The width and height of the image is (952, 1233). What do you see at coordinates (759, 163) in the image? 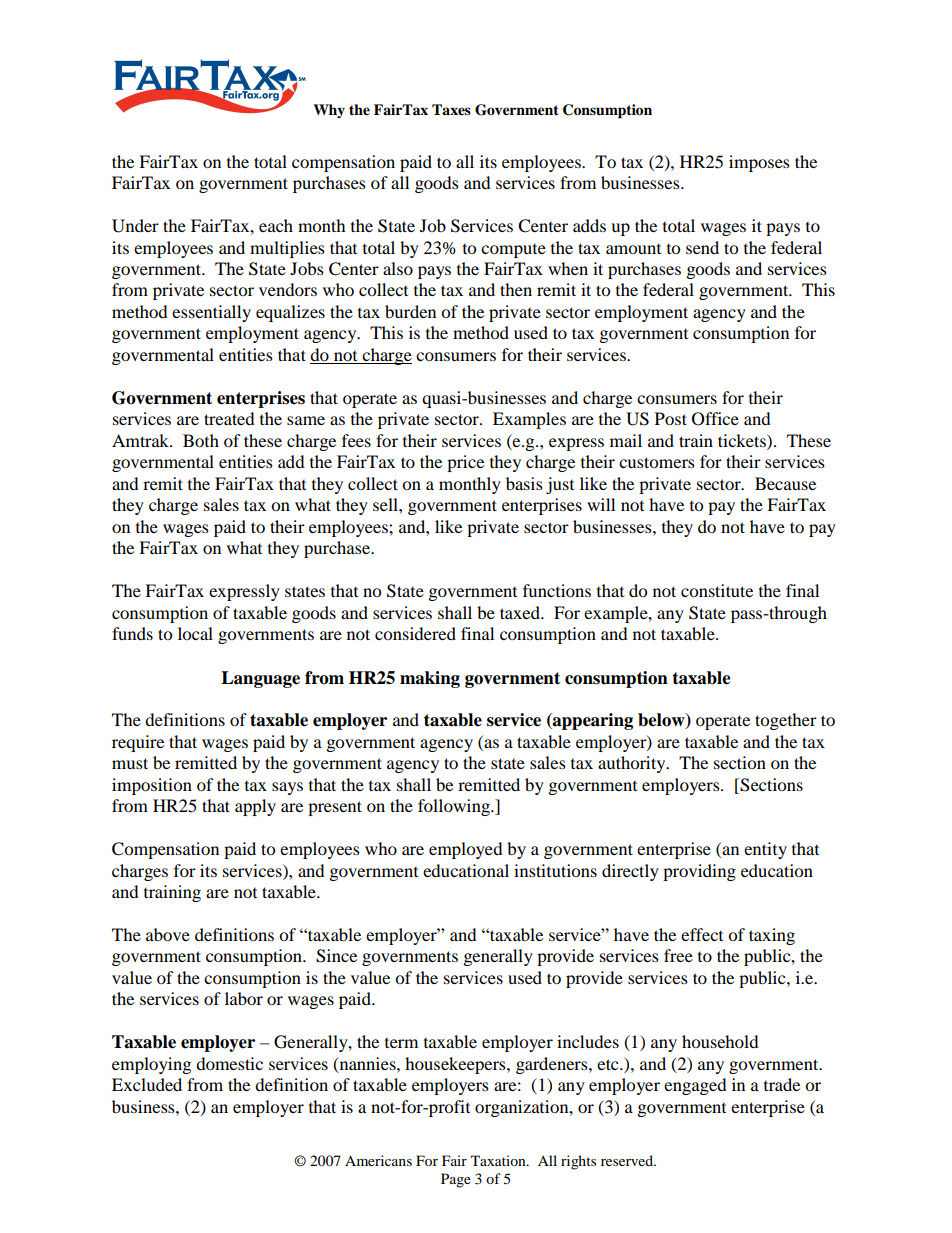
I see `imposes` at bounding box center [759, 163].
